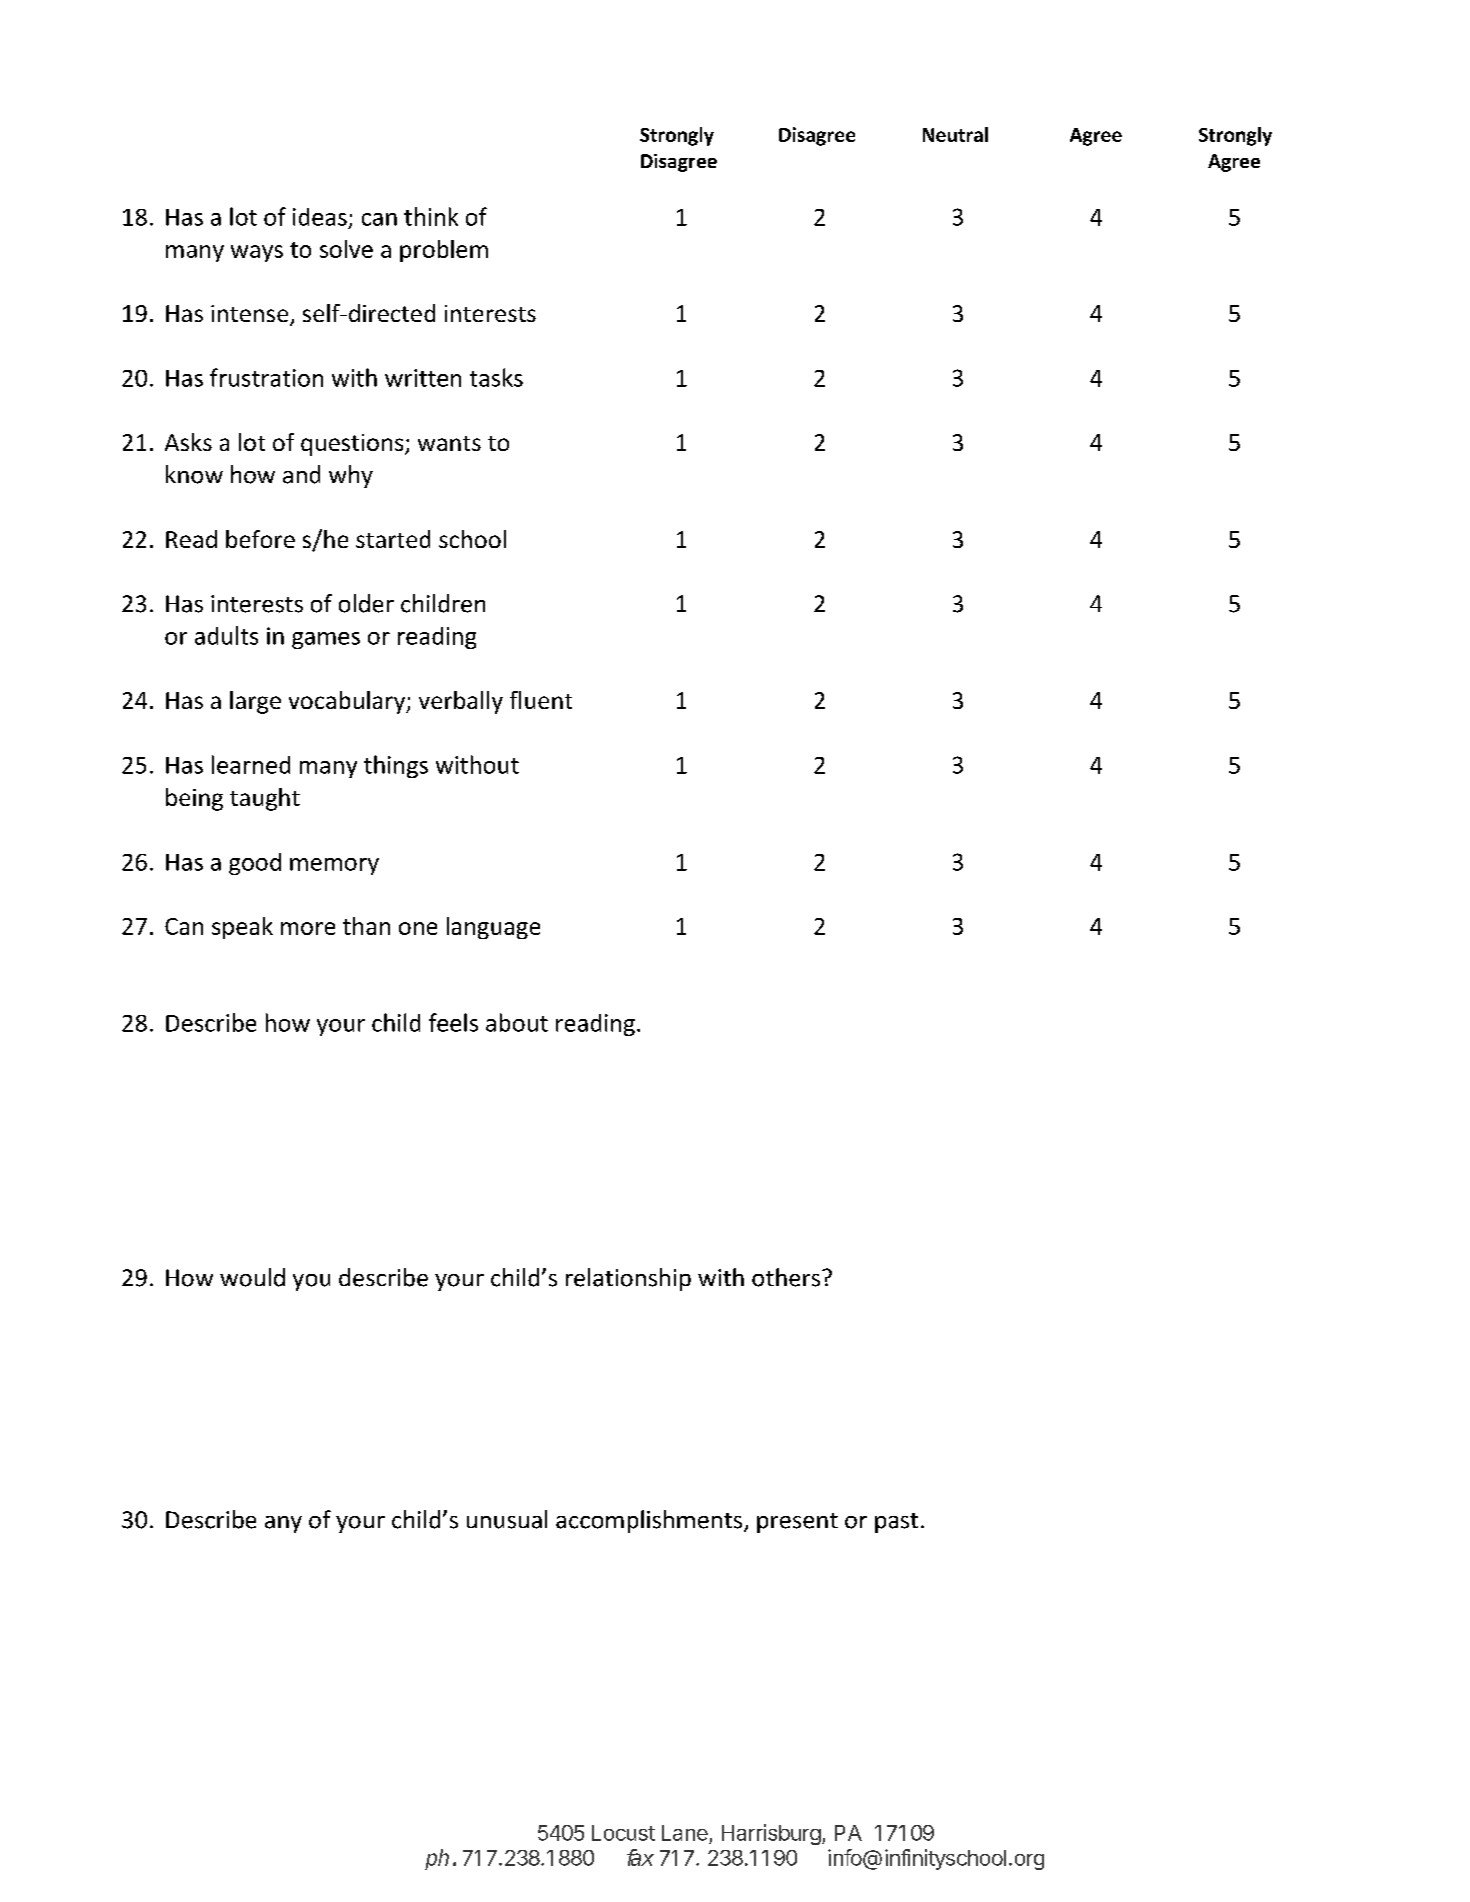  I want to click on before, so click(260, 539).
